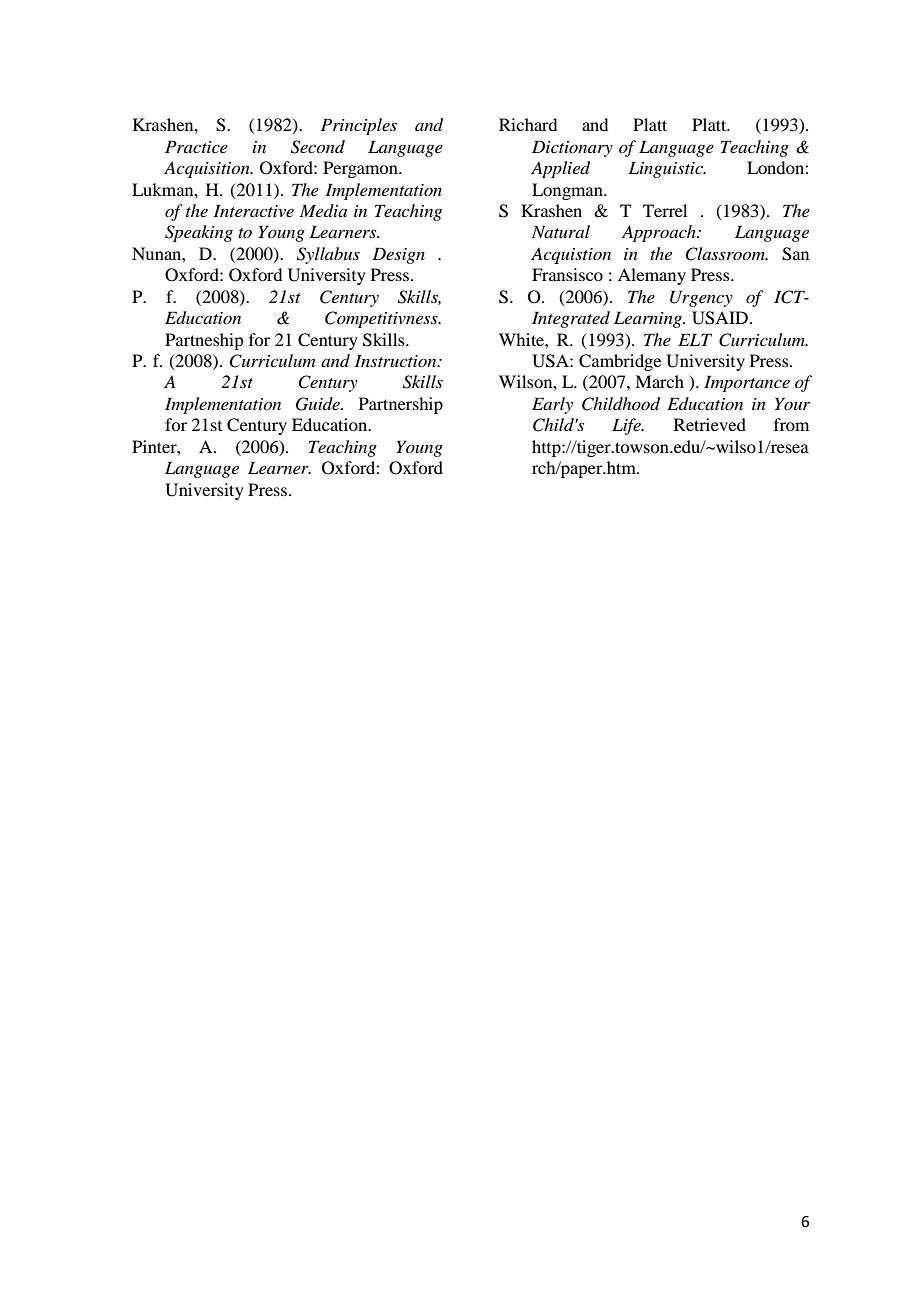  What do you see at coordinates (319, 404) in the page?
I see `Guide` at bounding box center [319, 404].
